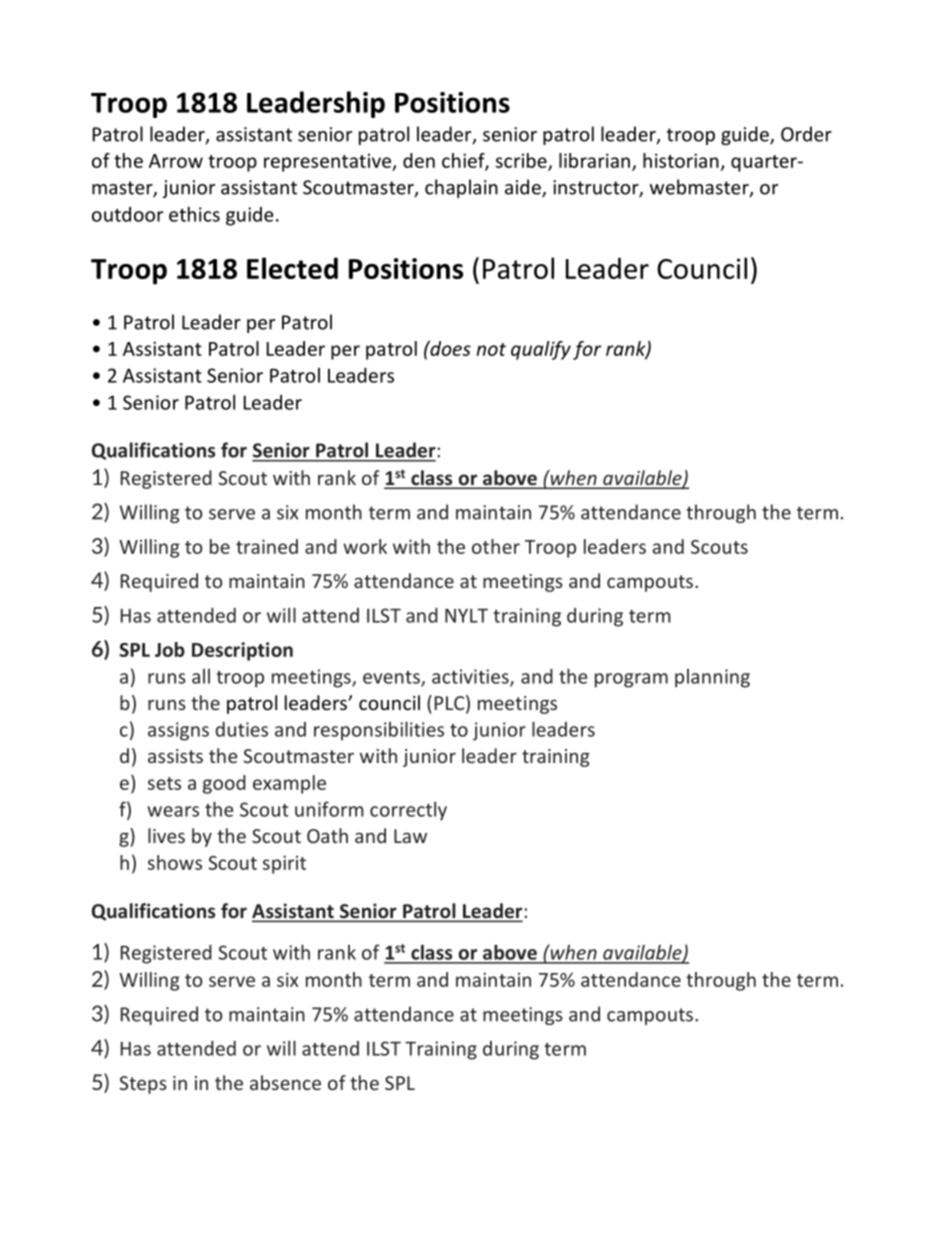 This image has width=952, height=1233. What do you see at coordinates (267, 546) in the image?
I see `trained` at bounding box center [267, 546].
